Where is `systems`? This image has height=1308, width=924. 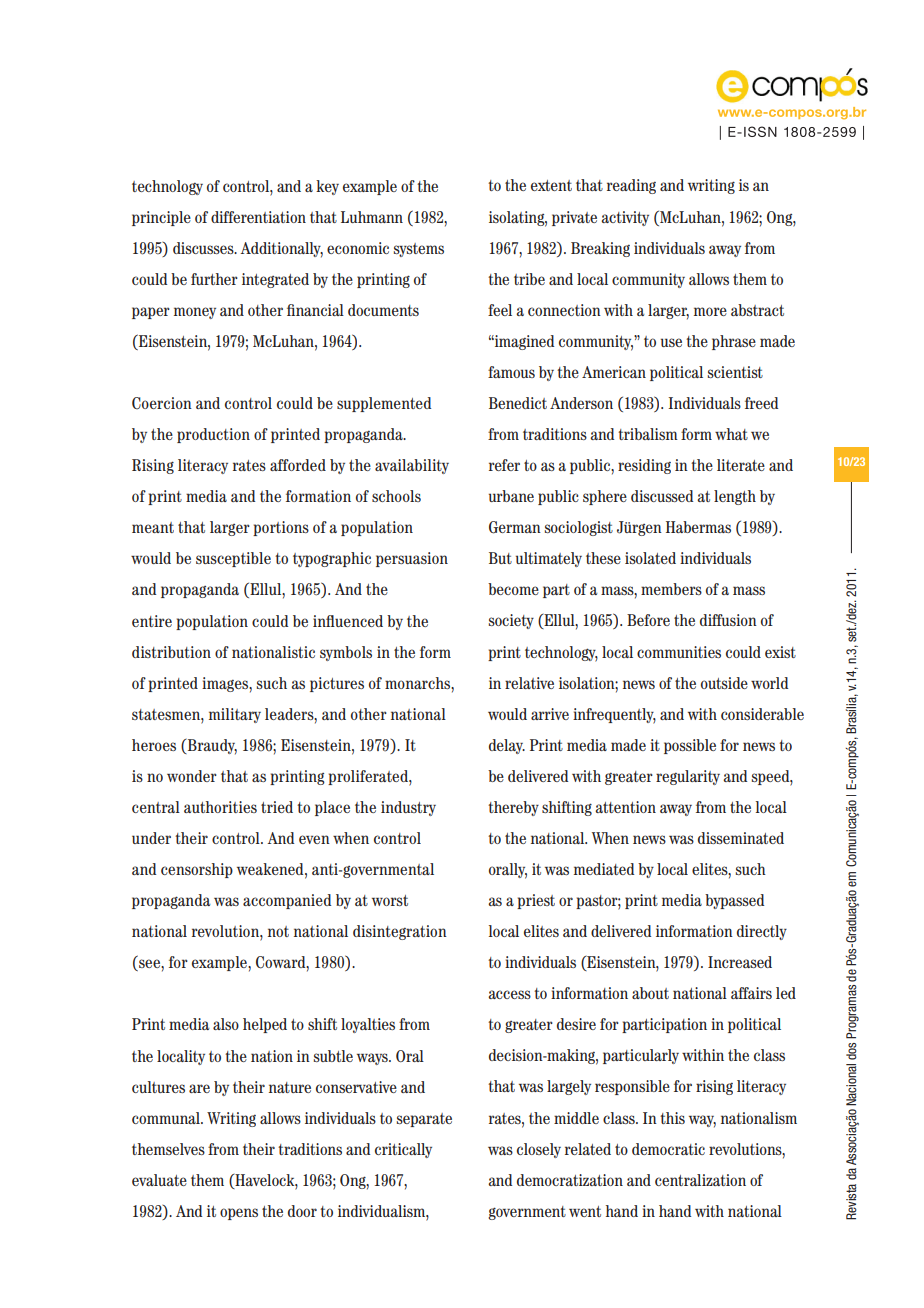
systems is located at coordinates (419, 250).
